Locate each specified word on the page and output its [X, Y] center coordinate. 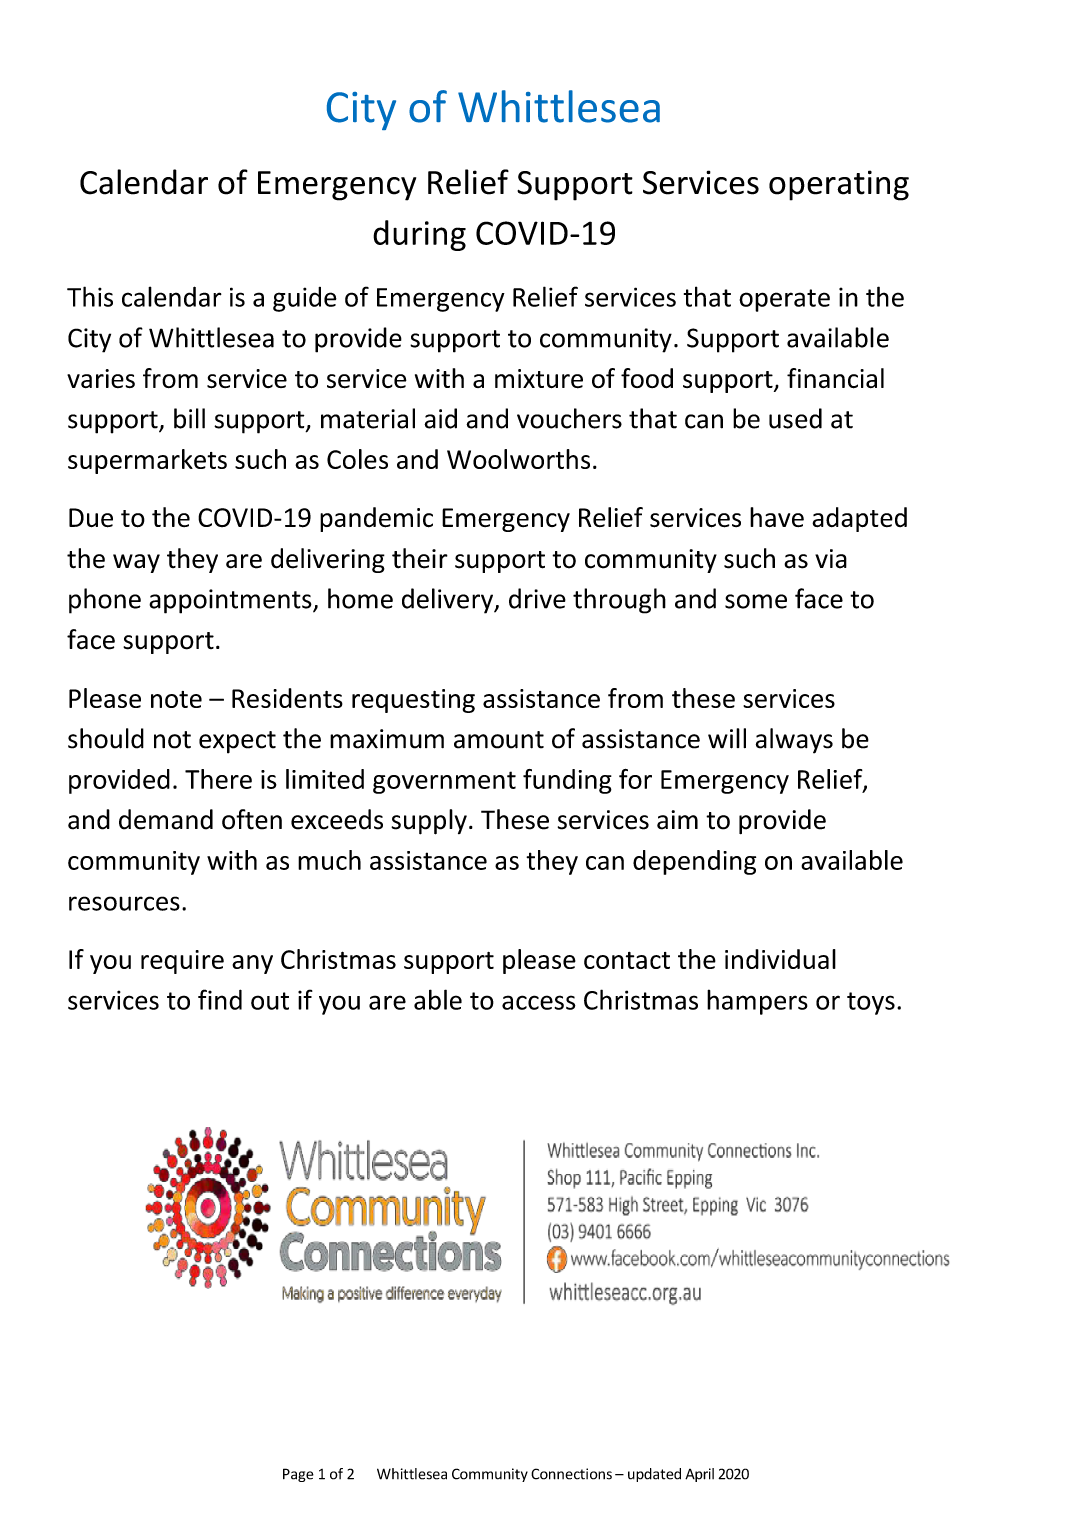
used [795, 418]
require [182, 962]
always [794, 741]
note [176, 699]
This [90, 296]
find [220, 999]
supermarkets [147, 461]
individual [780, 959]
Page [298, 1475]
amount [499, 740]
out [270, 1001]
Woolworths [518, 459]
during [419, 235]
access [539, 1002]
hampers [757, 1002]
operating [839, 185]
